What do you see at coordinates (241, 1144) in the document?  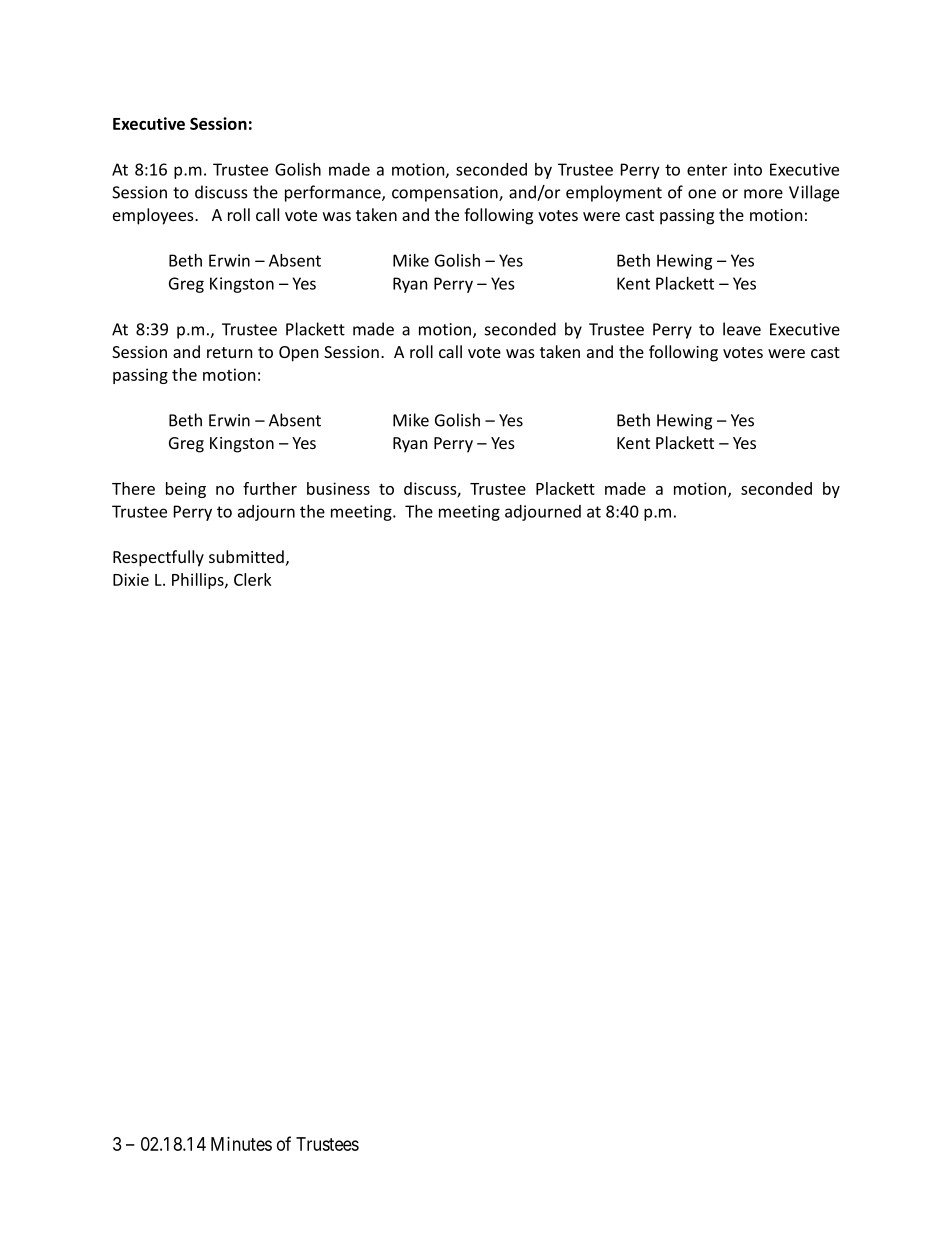 I see `Minutes` at bounding box center [241, 1144].
